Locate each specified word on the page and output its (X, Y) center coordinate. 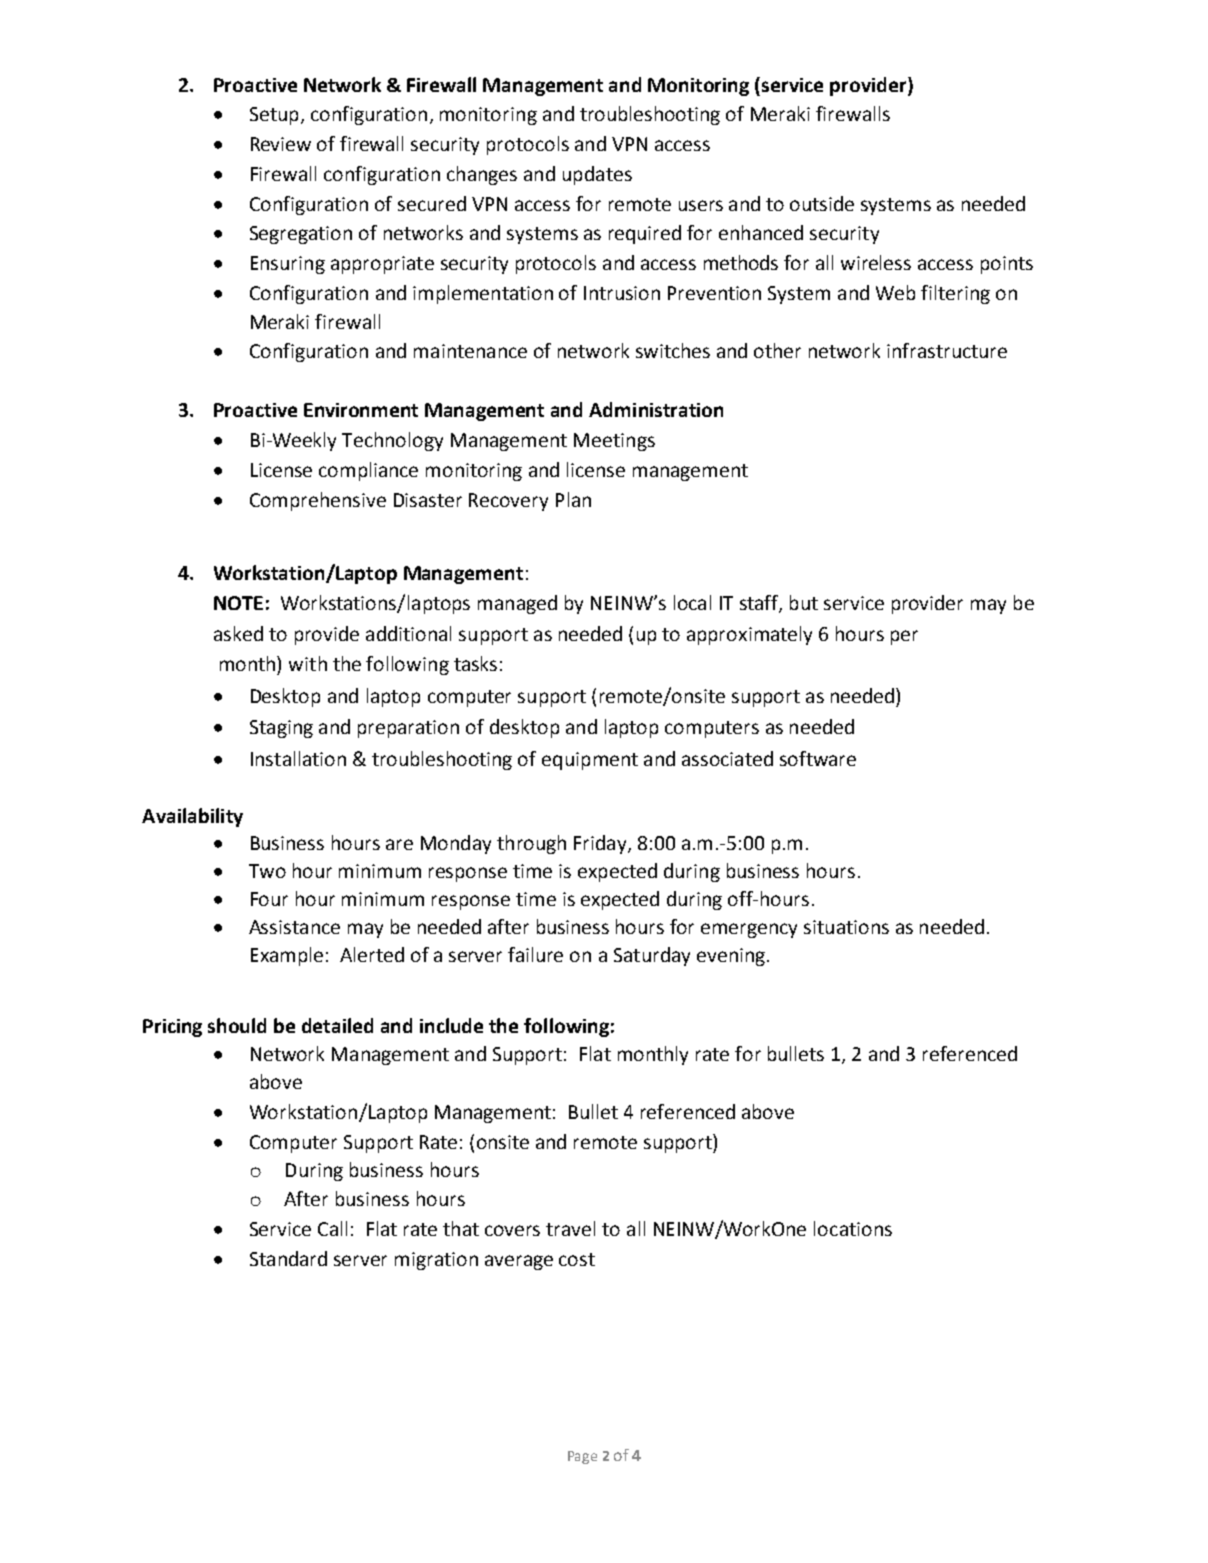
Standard (288, 1258)
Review (281, 144)
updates (597, 175)
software (818, 758)
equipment (590, 761)
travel (570, 1228)
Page (582, 1457)
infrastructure (947, 350)
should (237, 1025)
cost (577, 1259)
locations (853, 1228)
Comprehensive (318, 501)
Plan (573, 499)
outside (822, 203)
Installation (298, 758)
